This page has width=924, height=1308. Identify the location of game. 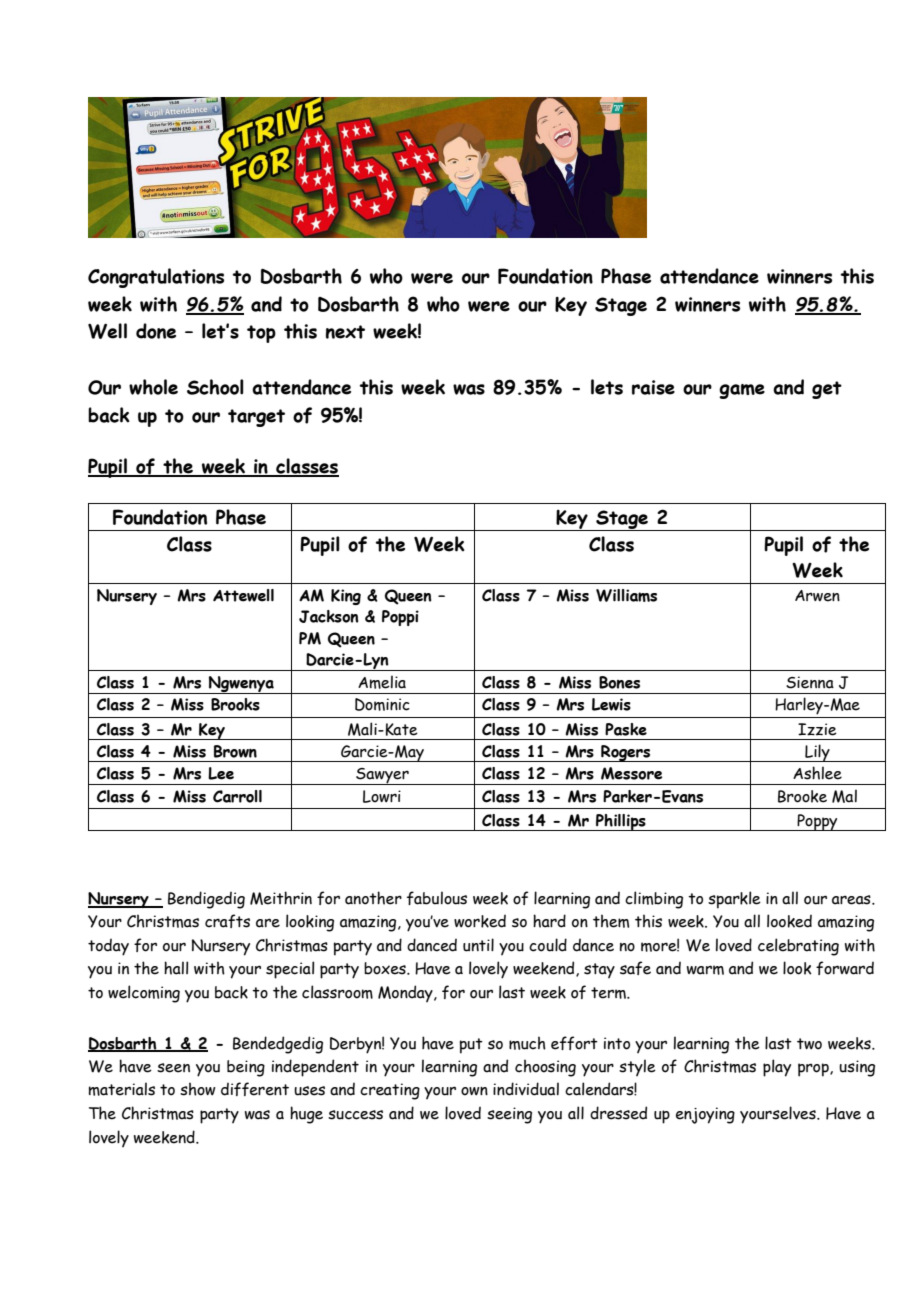
(742, 391).
